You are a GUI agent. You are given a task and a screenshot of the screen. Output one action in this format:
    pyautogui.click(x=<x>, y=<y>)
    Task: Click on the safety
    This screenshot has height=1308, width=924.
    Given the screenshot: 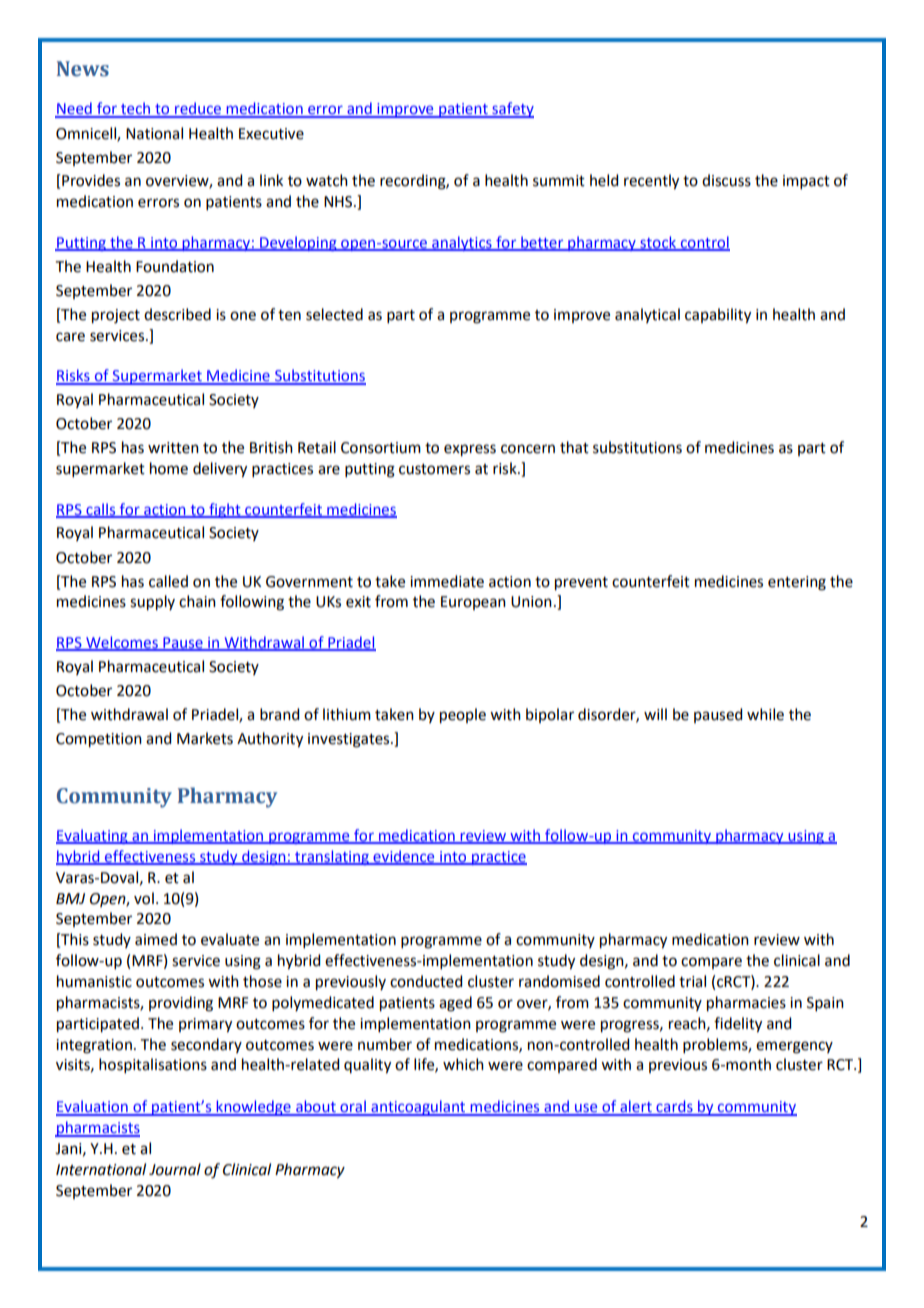 What is the action you would take?
    pyautogui.click(x=512, y=110)
